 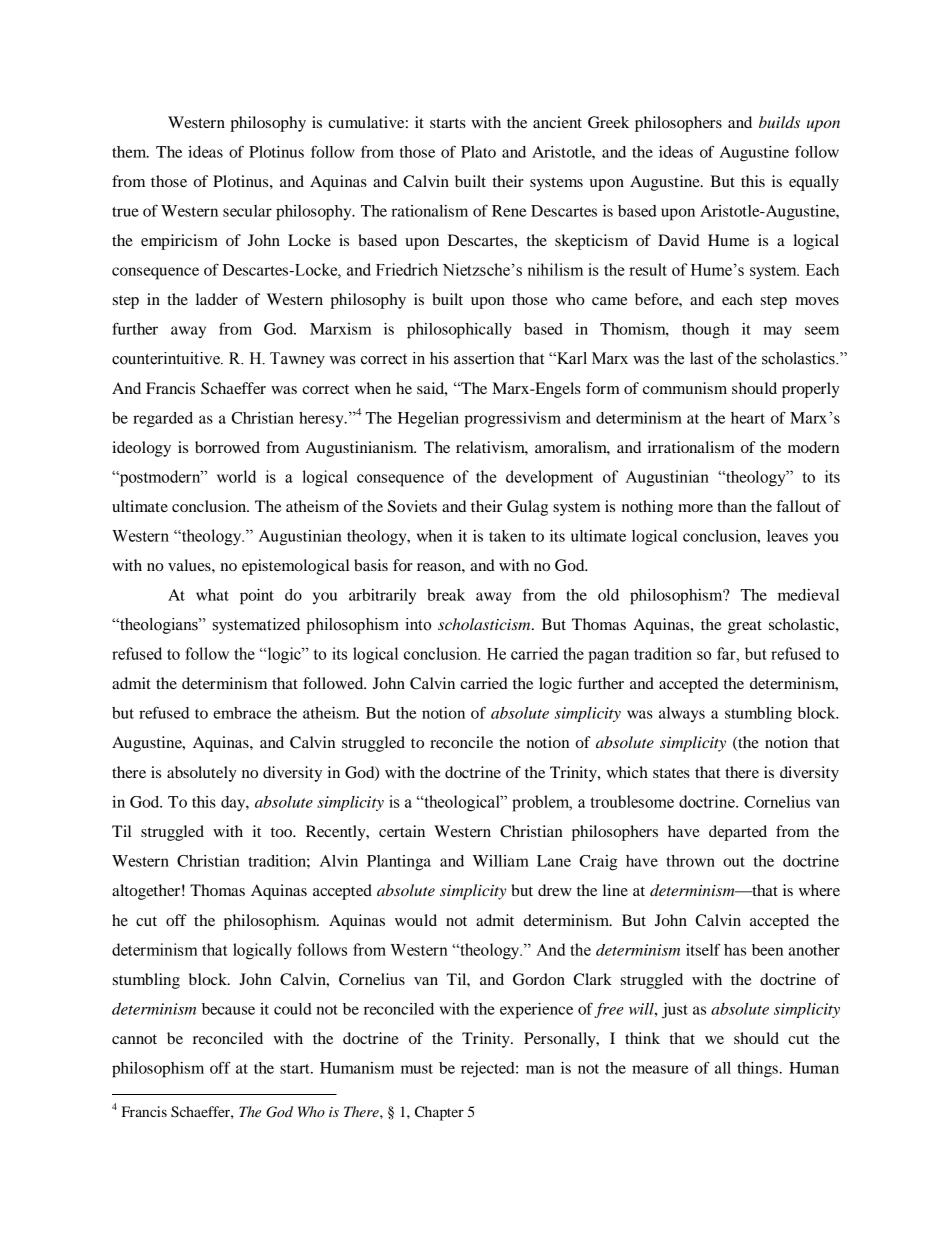 I want to click on borrowed, so click(x=227, y=447).
